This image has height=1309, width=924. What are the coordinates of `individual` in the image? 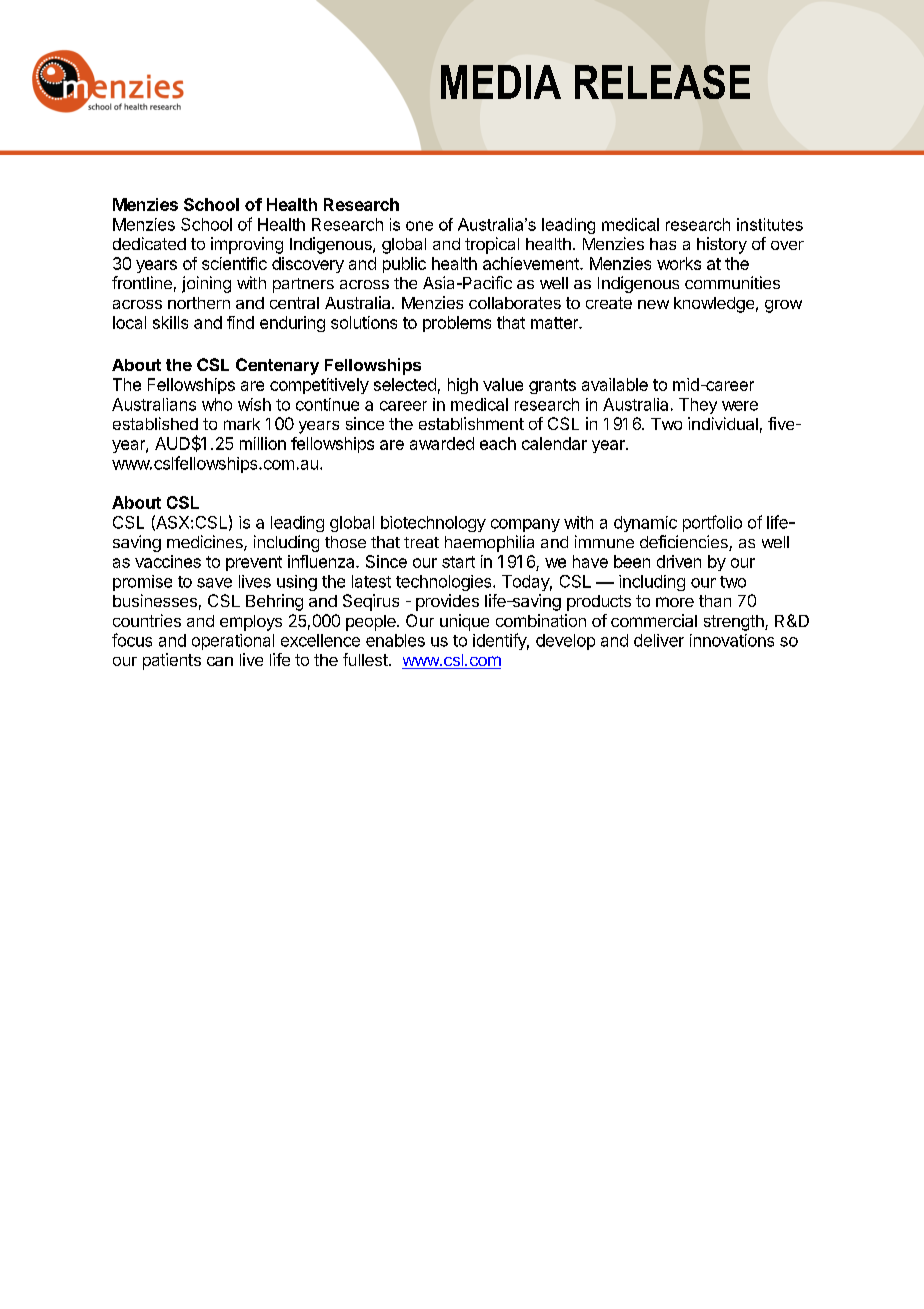 It's located at (723, 423).
